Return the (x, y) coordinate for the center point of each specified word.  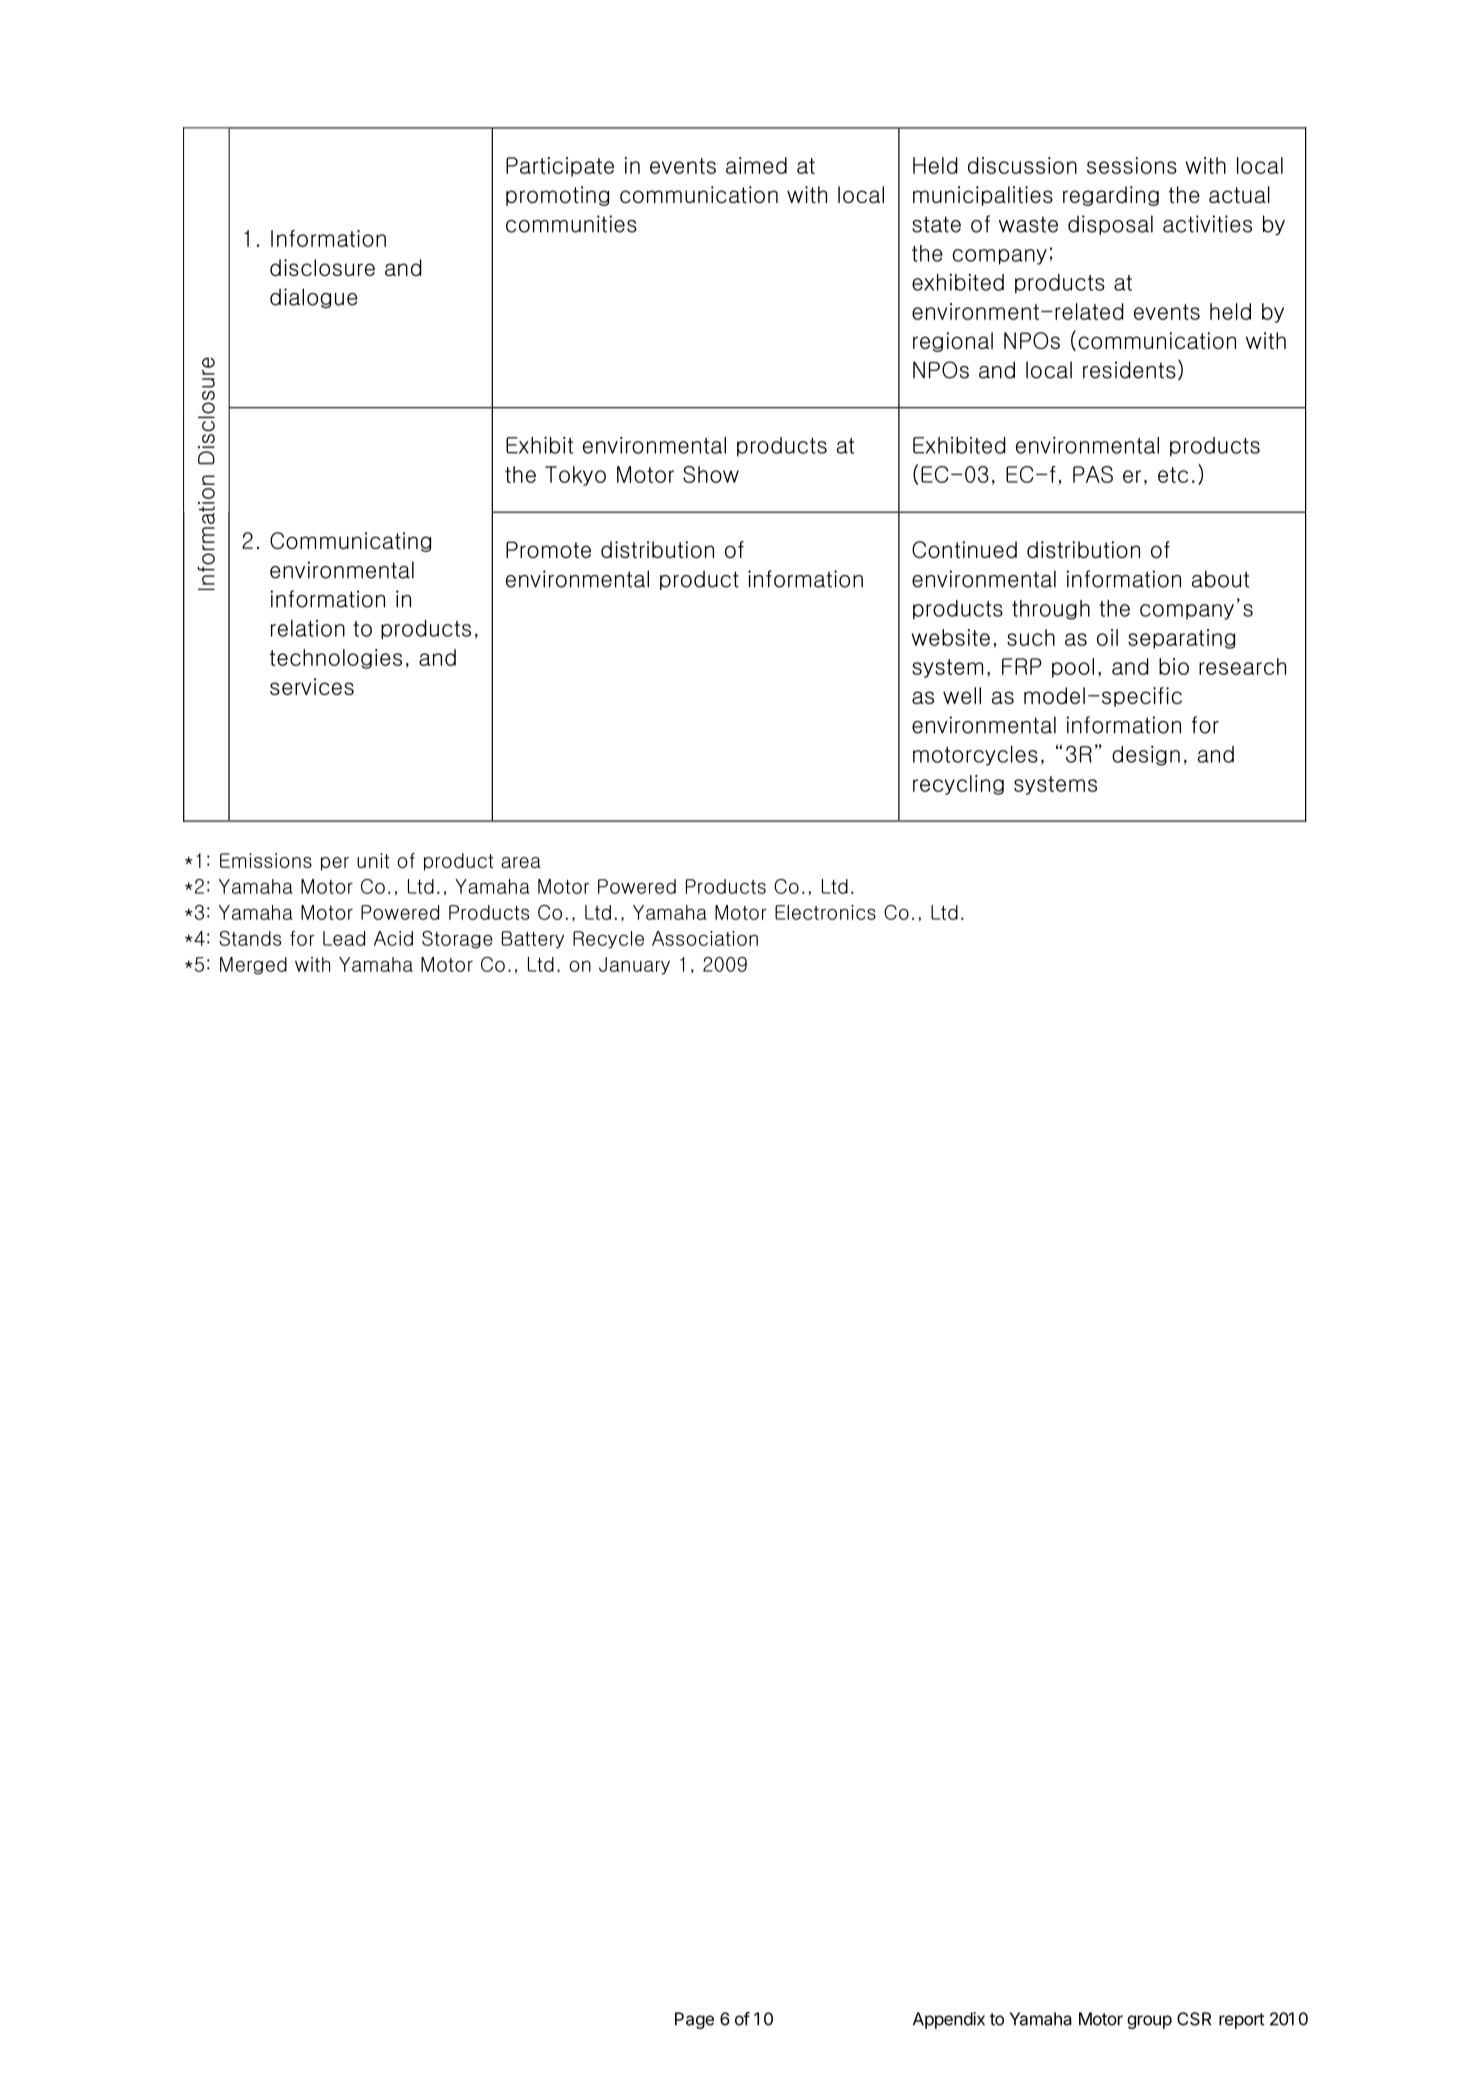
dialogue (314, 298)
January (634, 966)
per (335, 864)
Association (705, 938)
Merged (253, 966)
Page (694, 2020)
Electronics (825, 912)
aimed (756, 165)
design (1146, 756)
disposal (1110, 225)
